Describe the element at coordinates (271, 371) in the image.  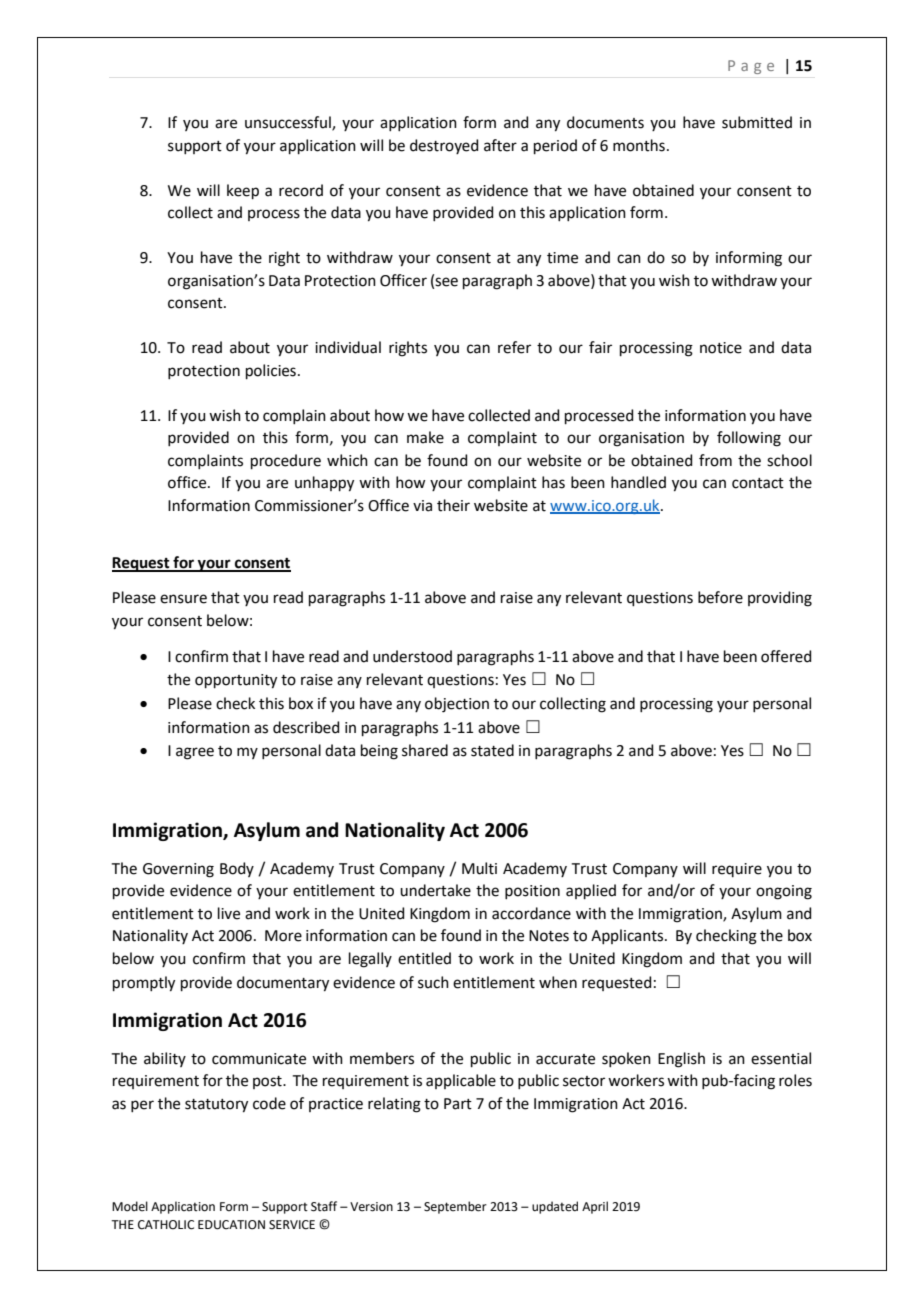
I see `policies` at that location.
